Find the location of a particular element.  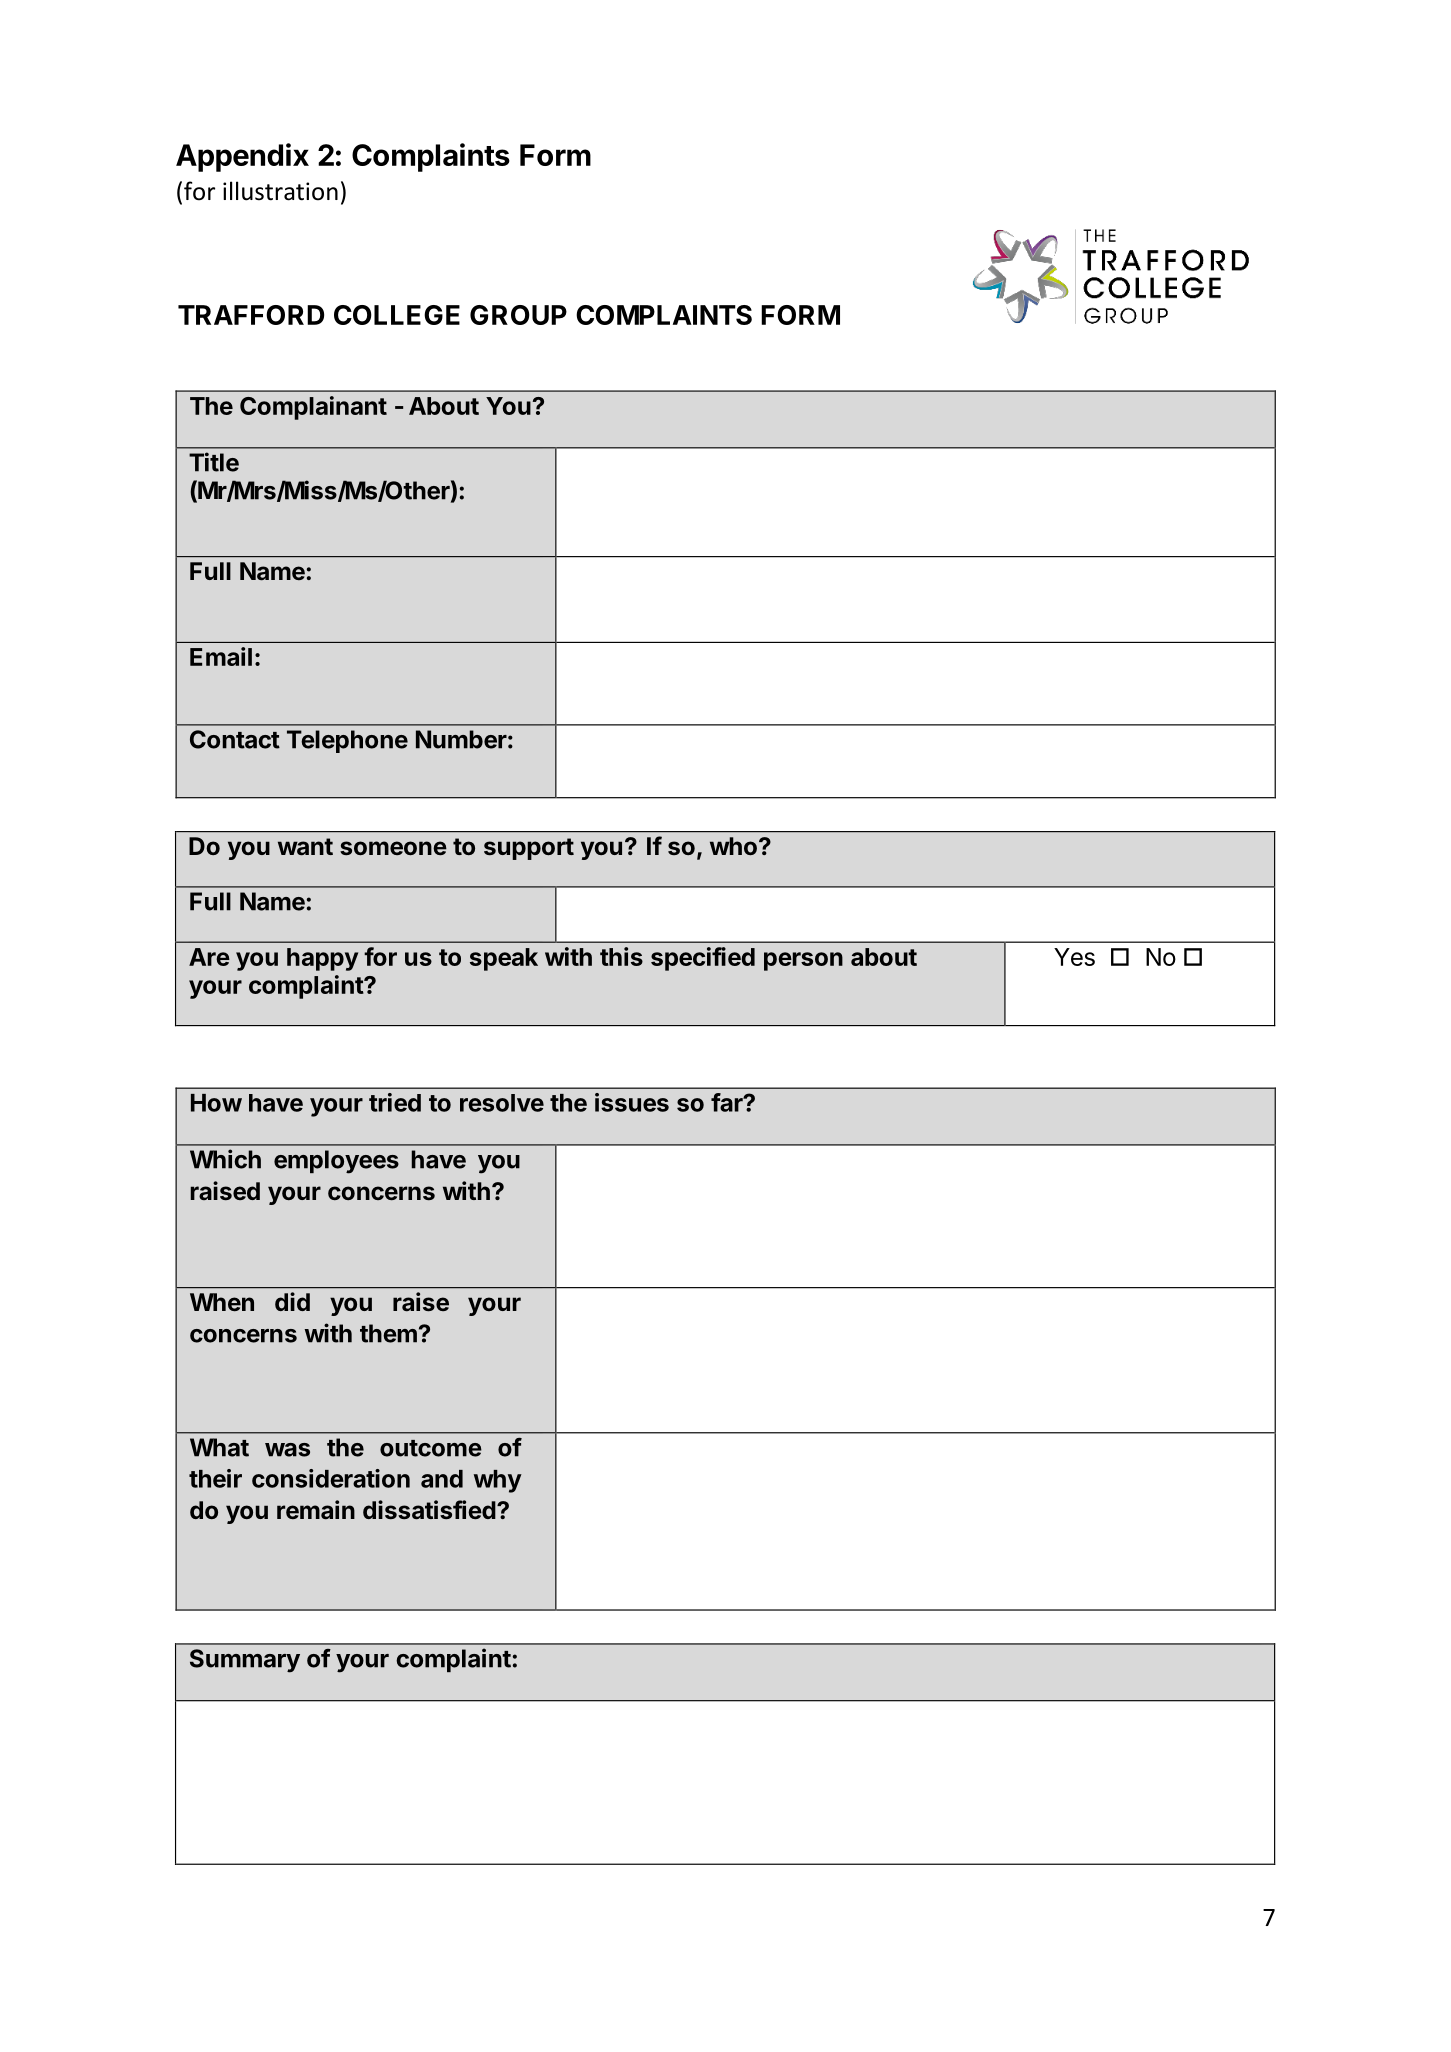

who is located at coordinates (735, 846).
